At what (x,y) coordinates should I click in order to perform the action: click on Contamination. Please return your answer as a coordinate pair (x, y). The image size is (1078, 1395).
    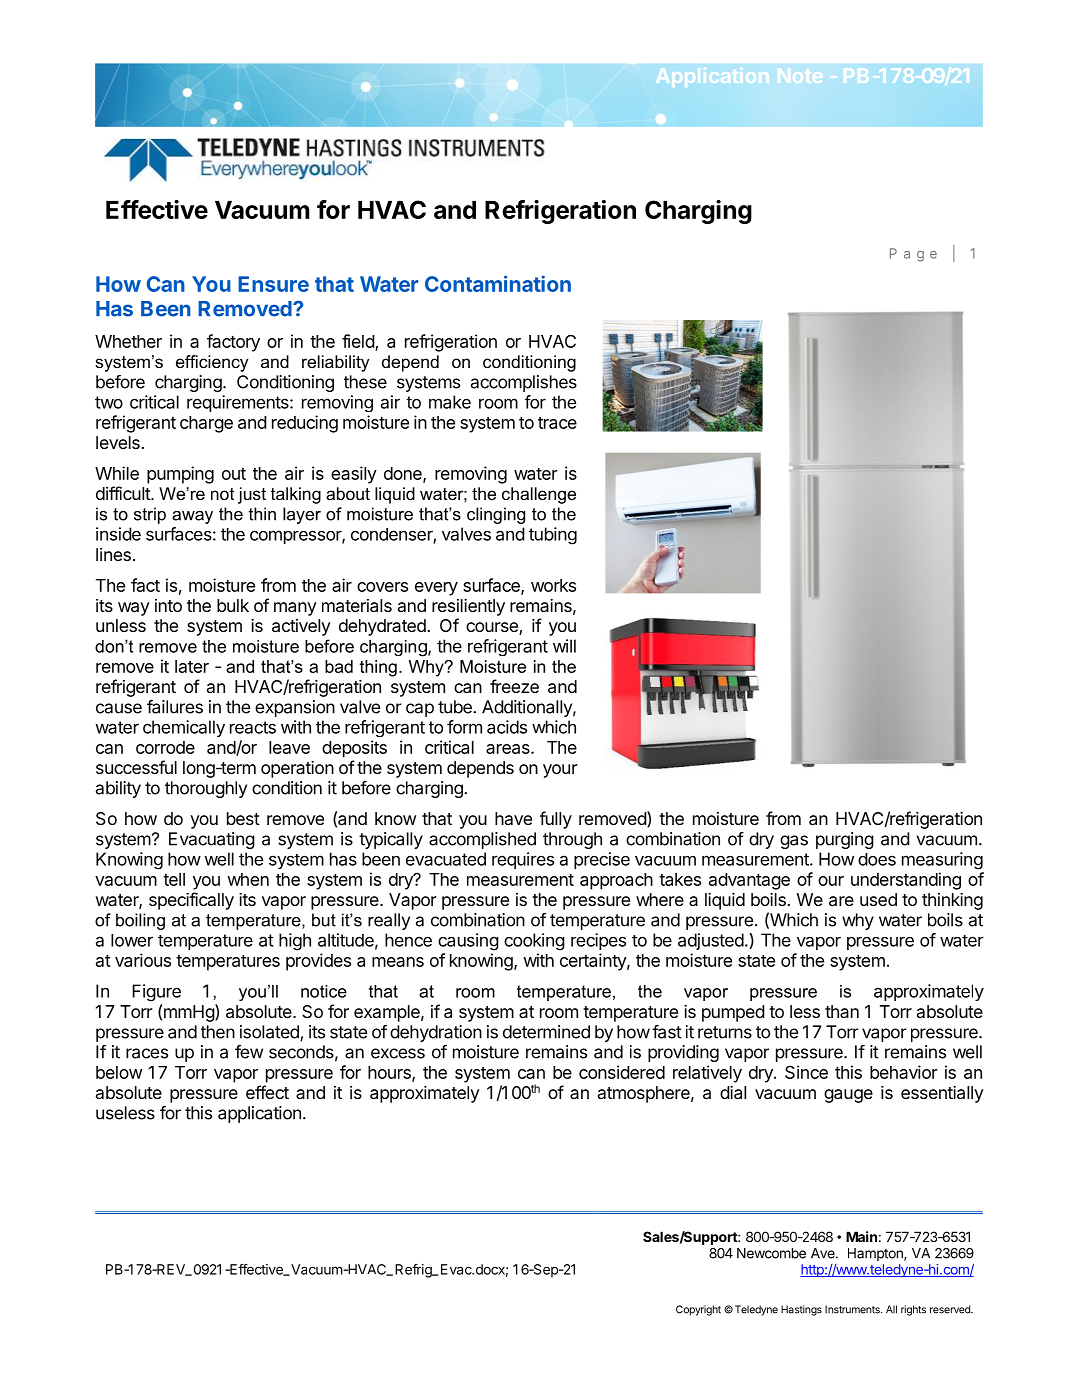
    Looking at the image, I should click on (498, 283).
